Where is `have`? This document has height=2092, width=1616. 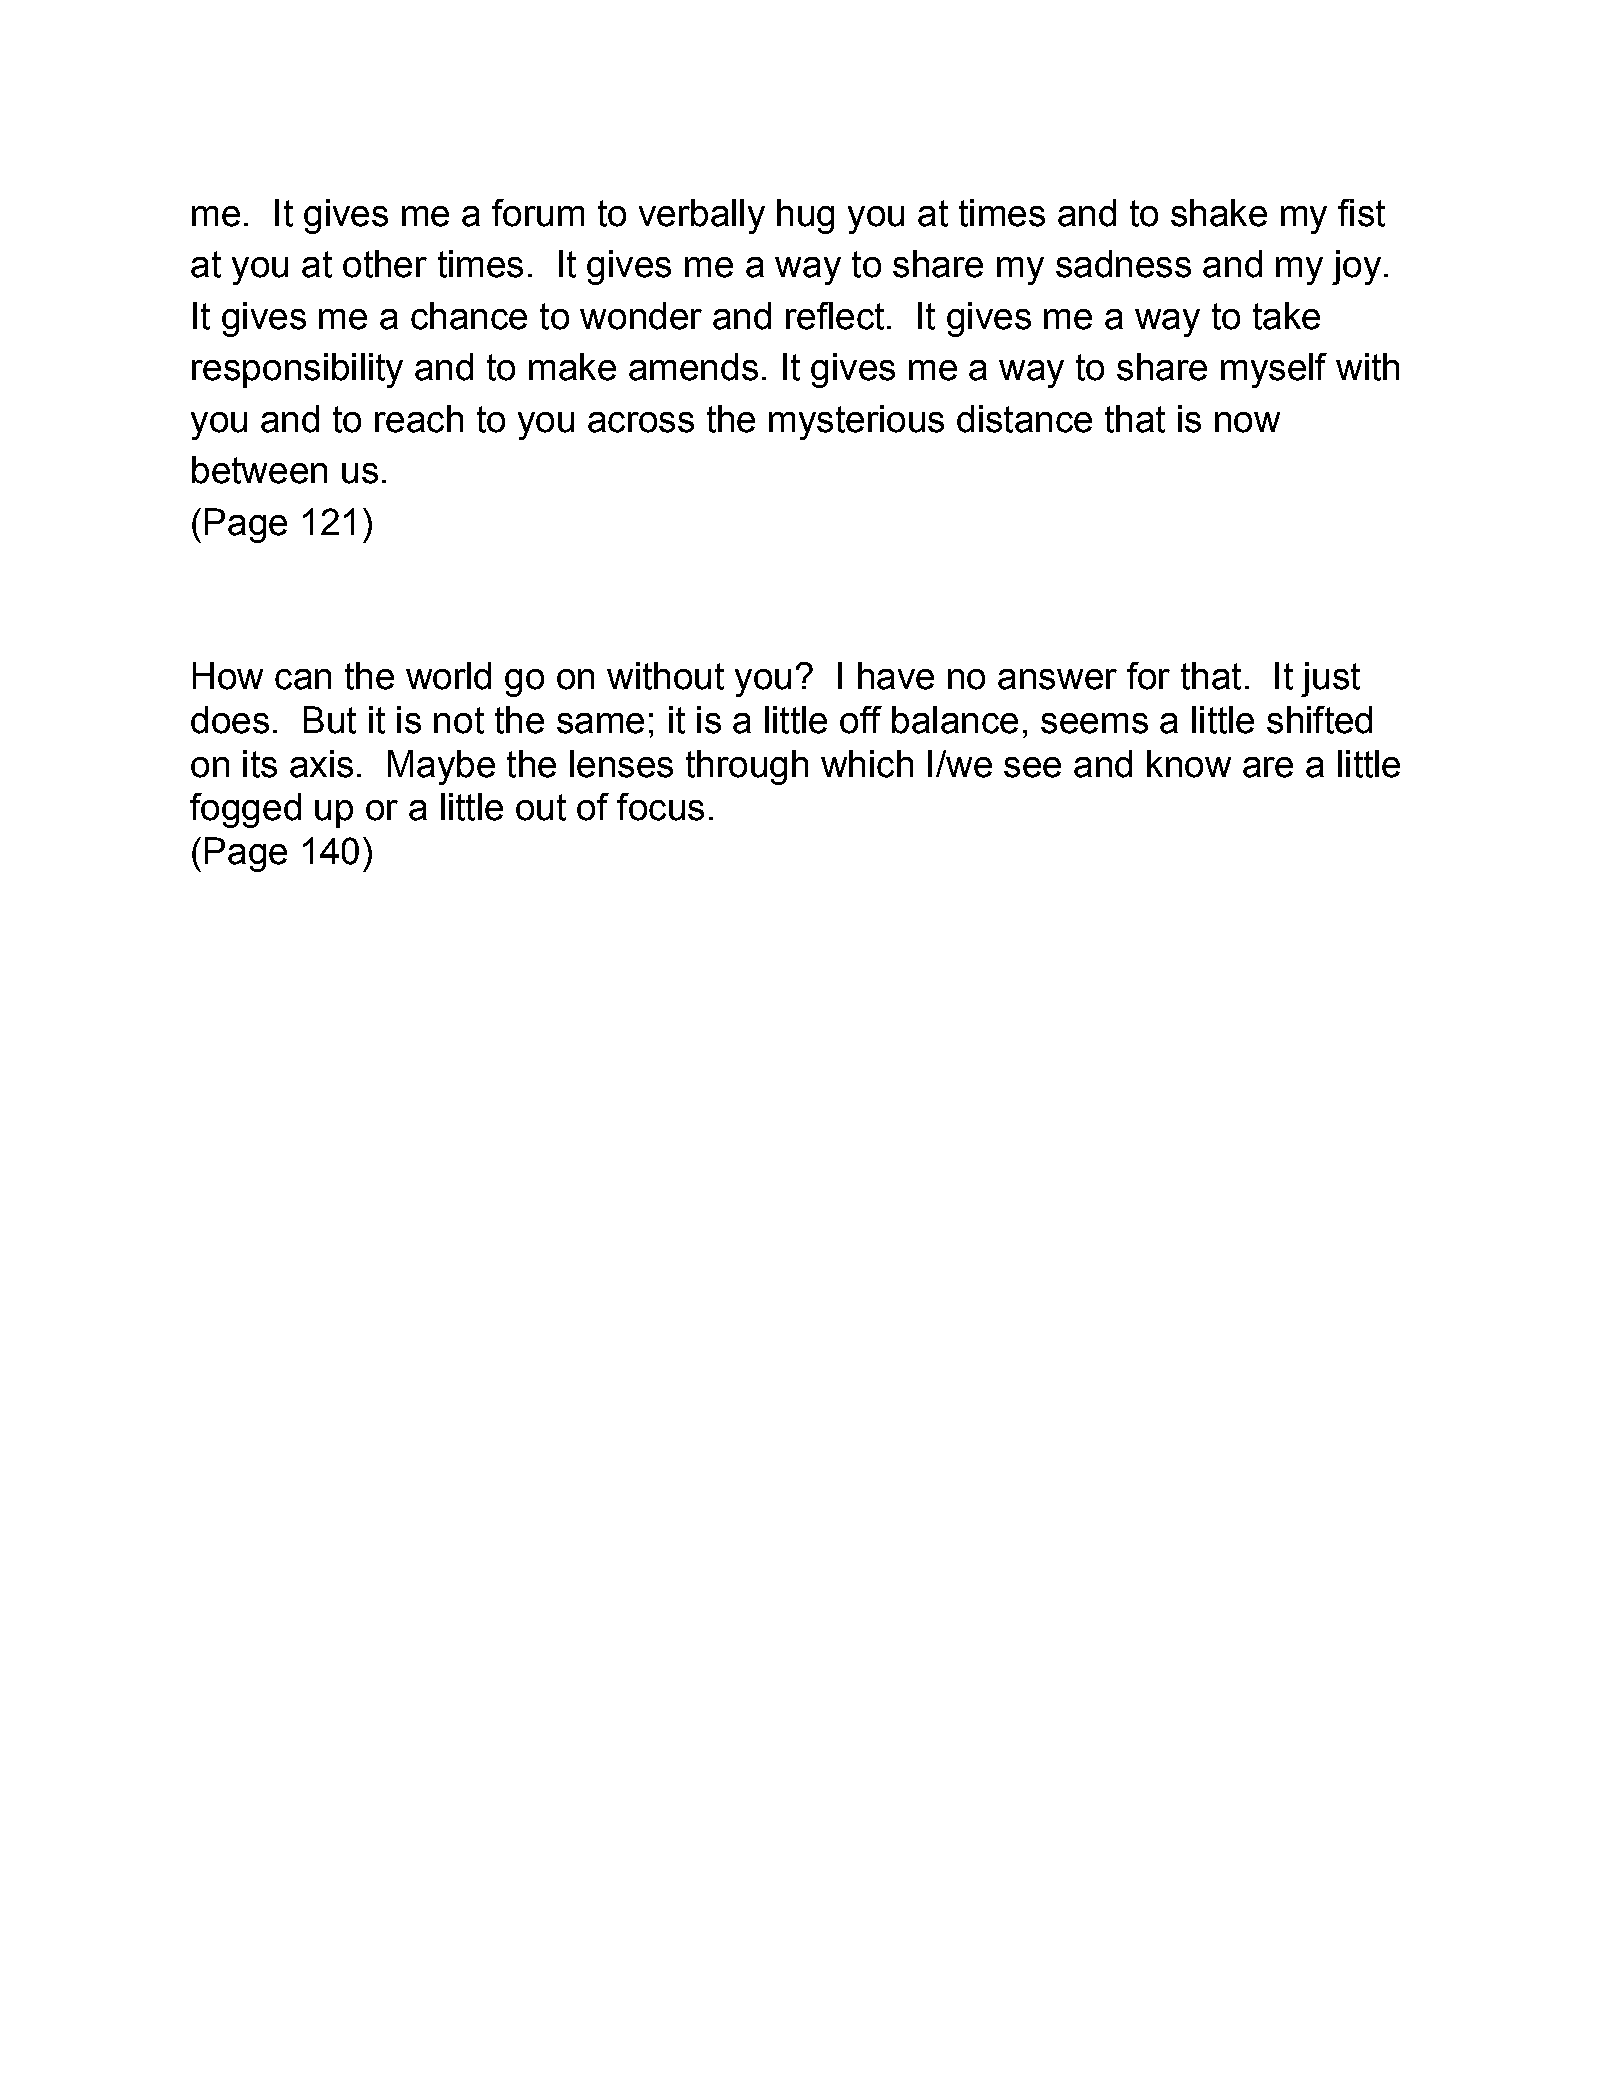
have is located at coordinates (896, 676).
